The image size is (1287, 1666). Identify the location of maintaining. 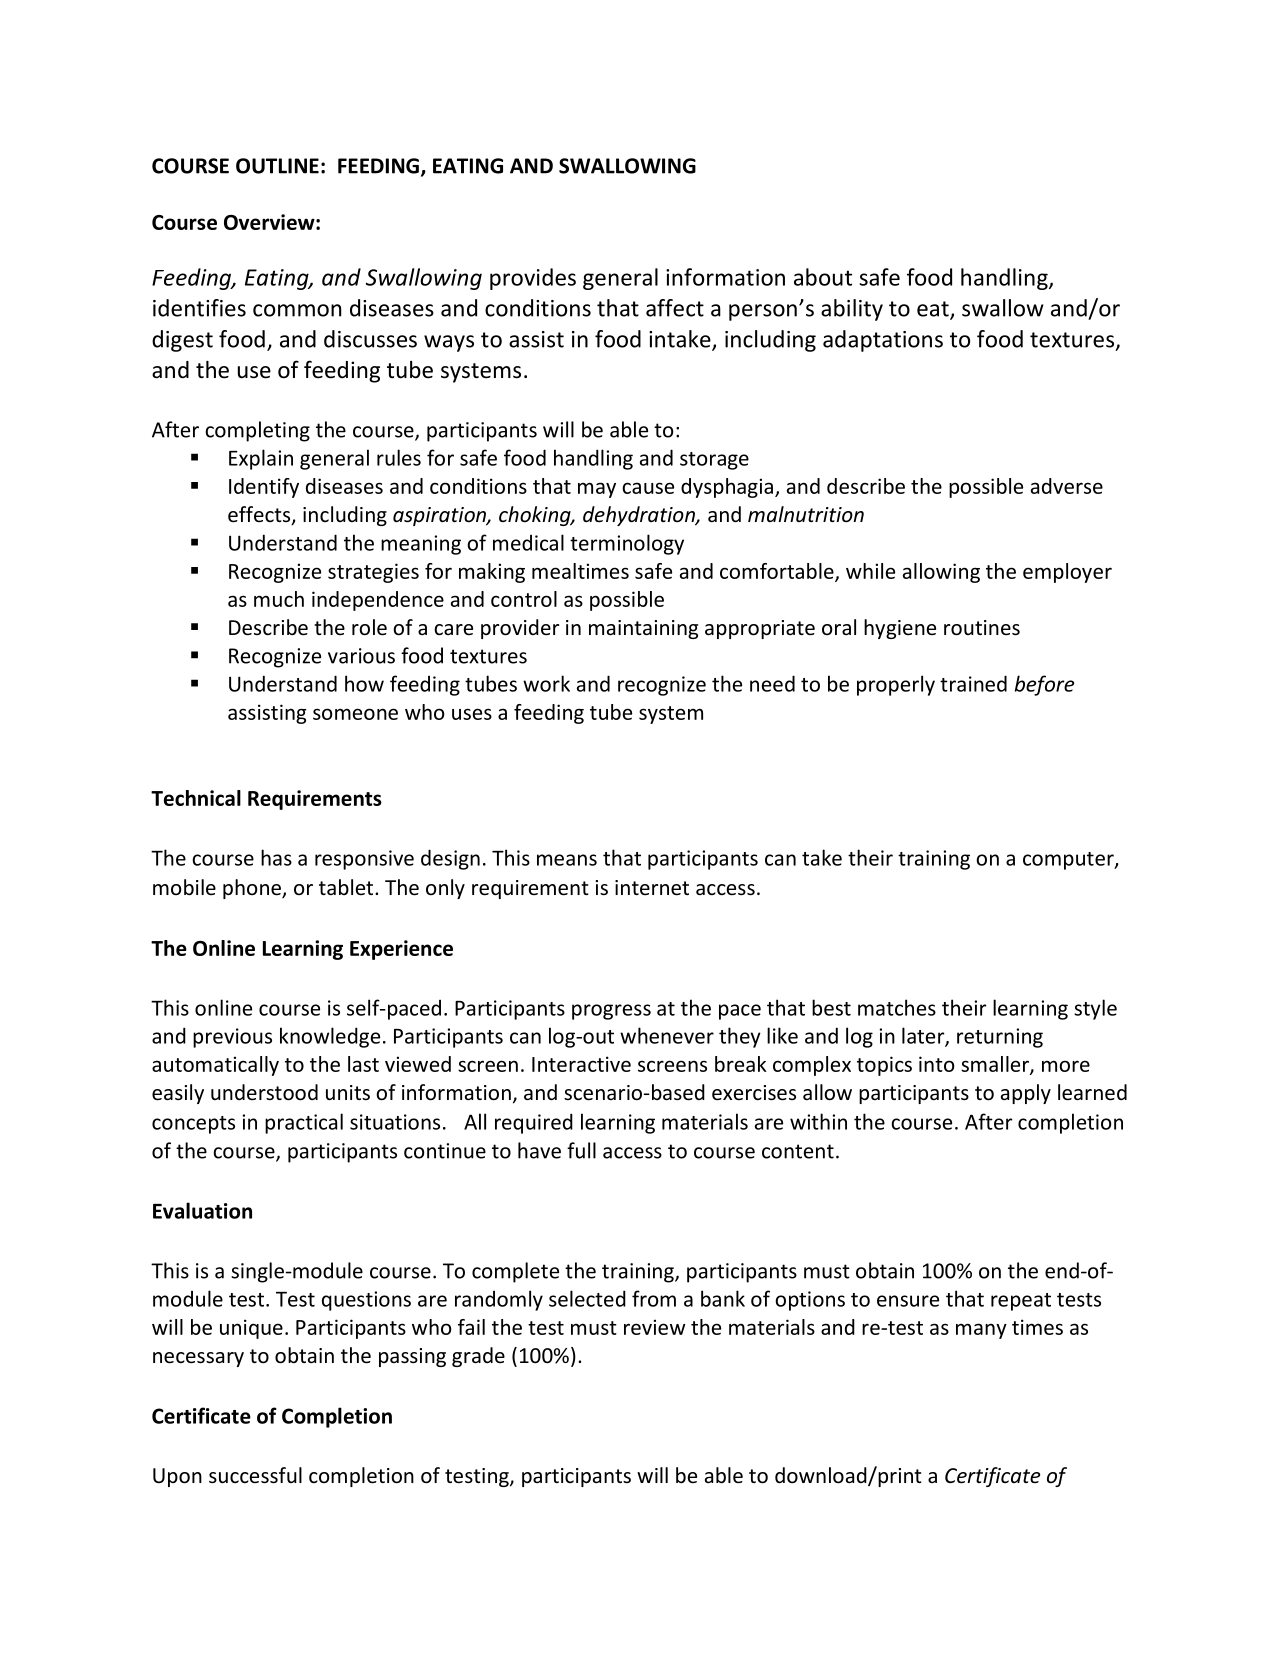
(643, 629).
